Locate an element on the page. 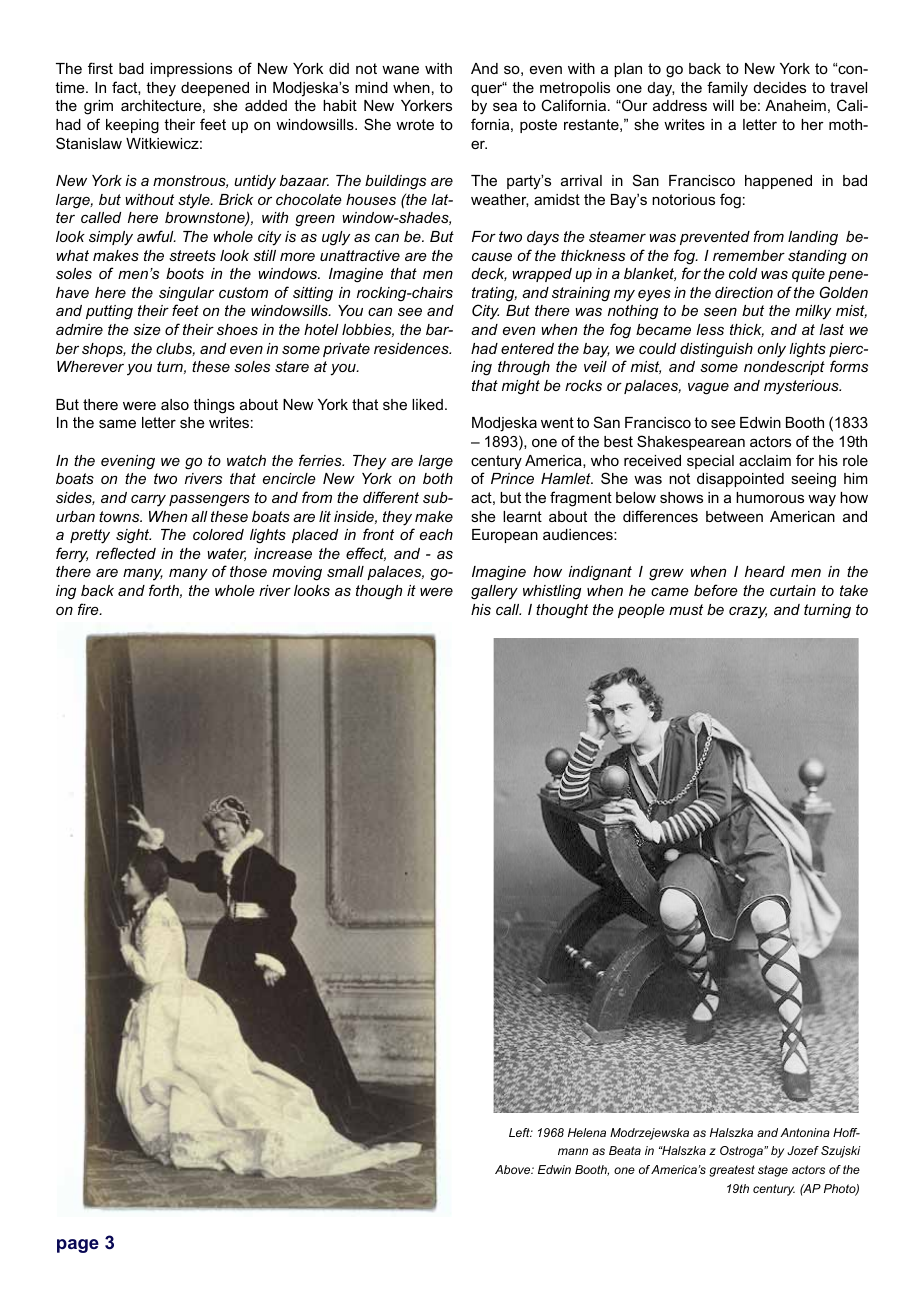  crazy is located at coordinates (748, 612).
